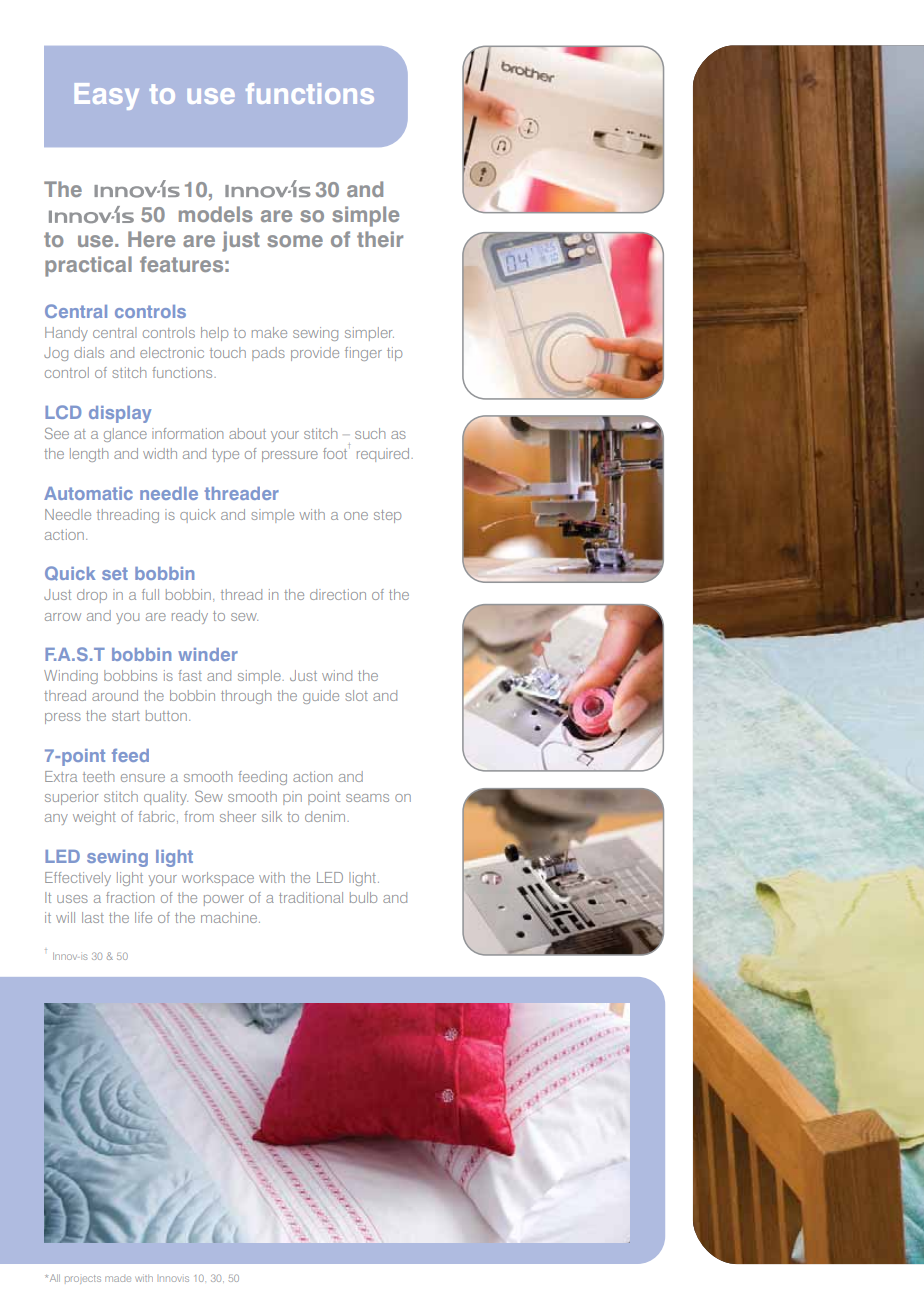  I want to click on dials, so click(89, 352).
